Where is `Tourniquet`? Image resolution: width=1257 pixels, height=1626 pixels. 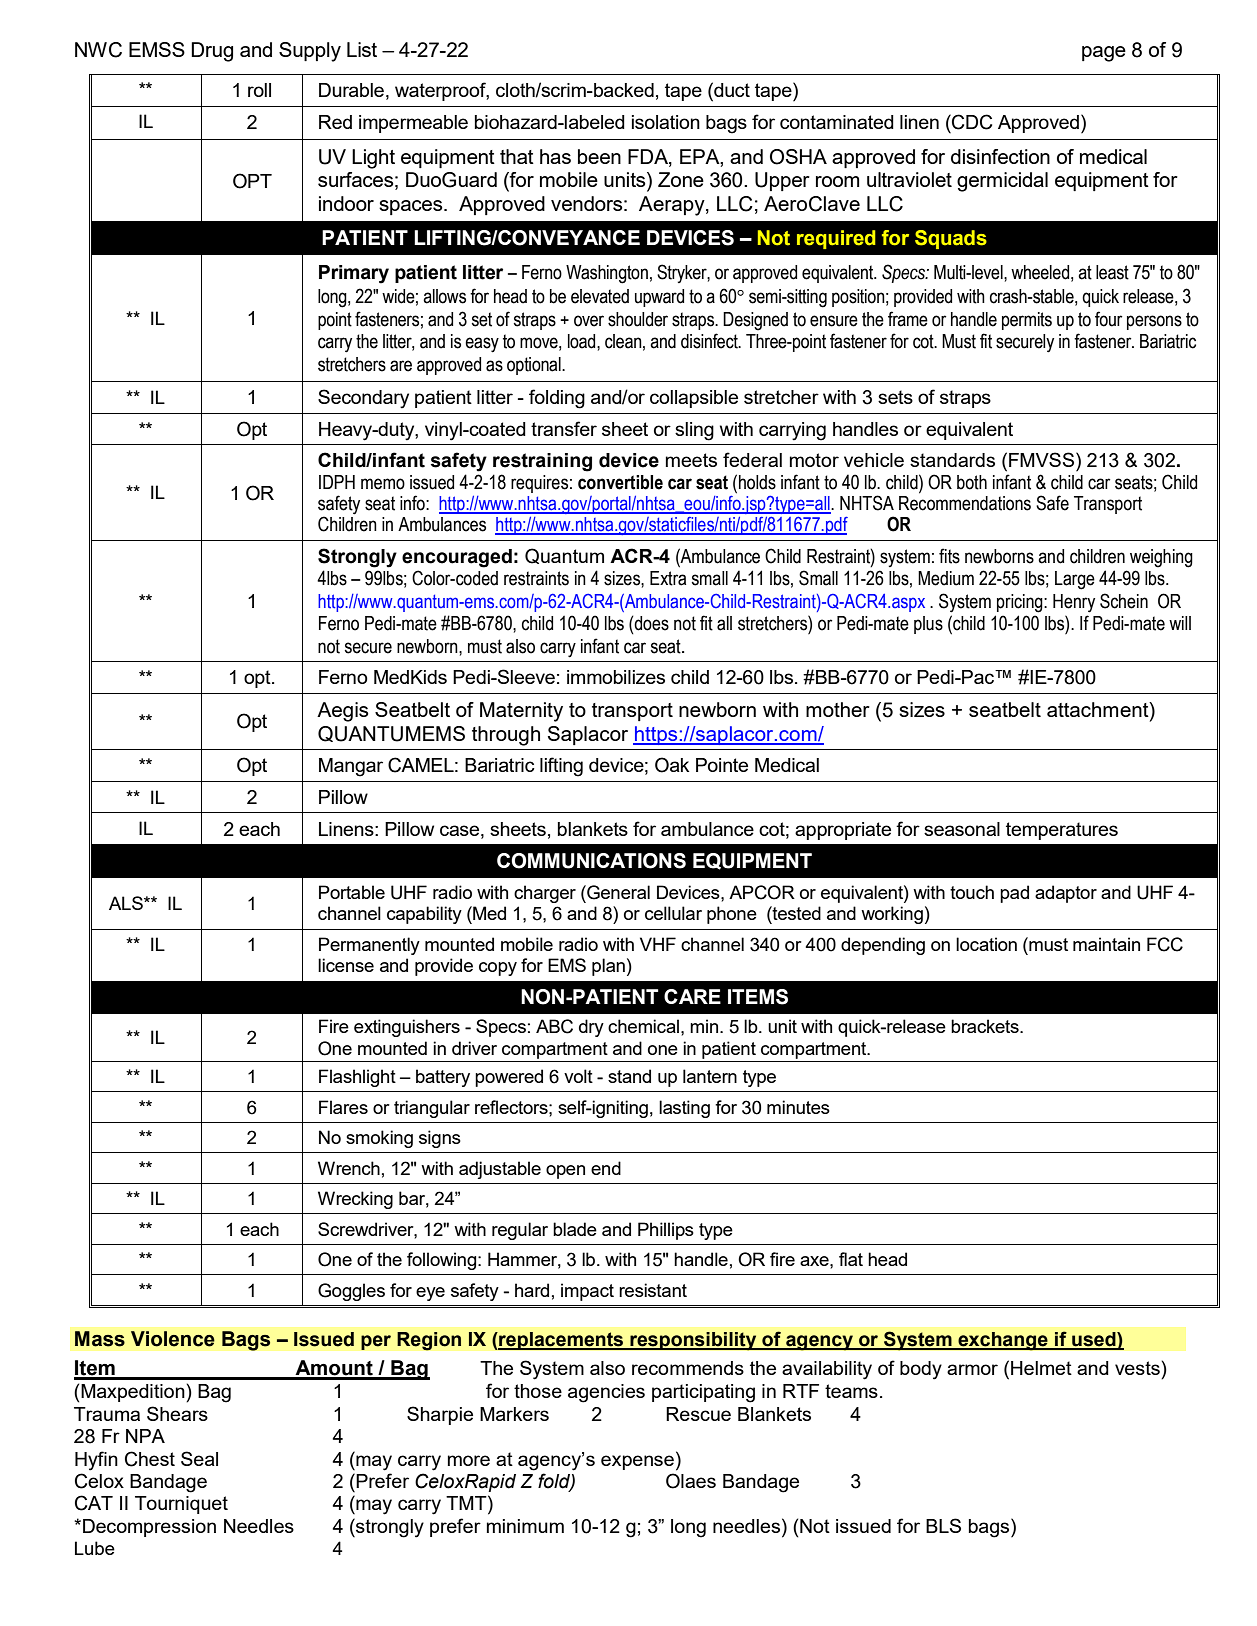
Tourniquet is located at coordinates (181, 1505).
